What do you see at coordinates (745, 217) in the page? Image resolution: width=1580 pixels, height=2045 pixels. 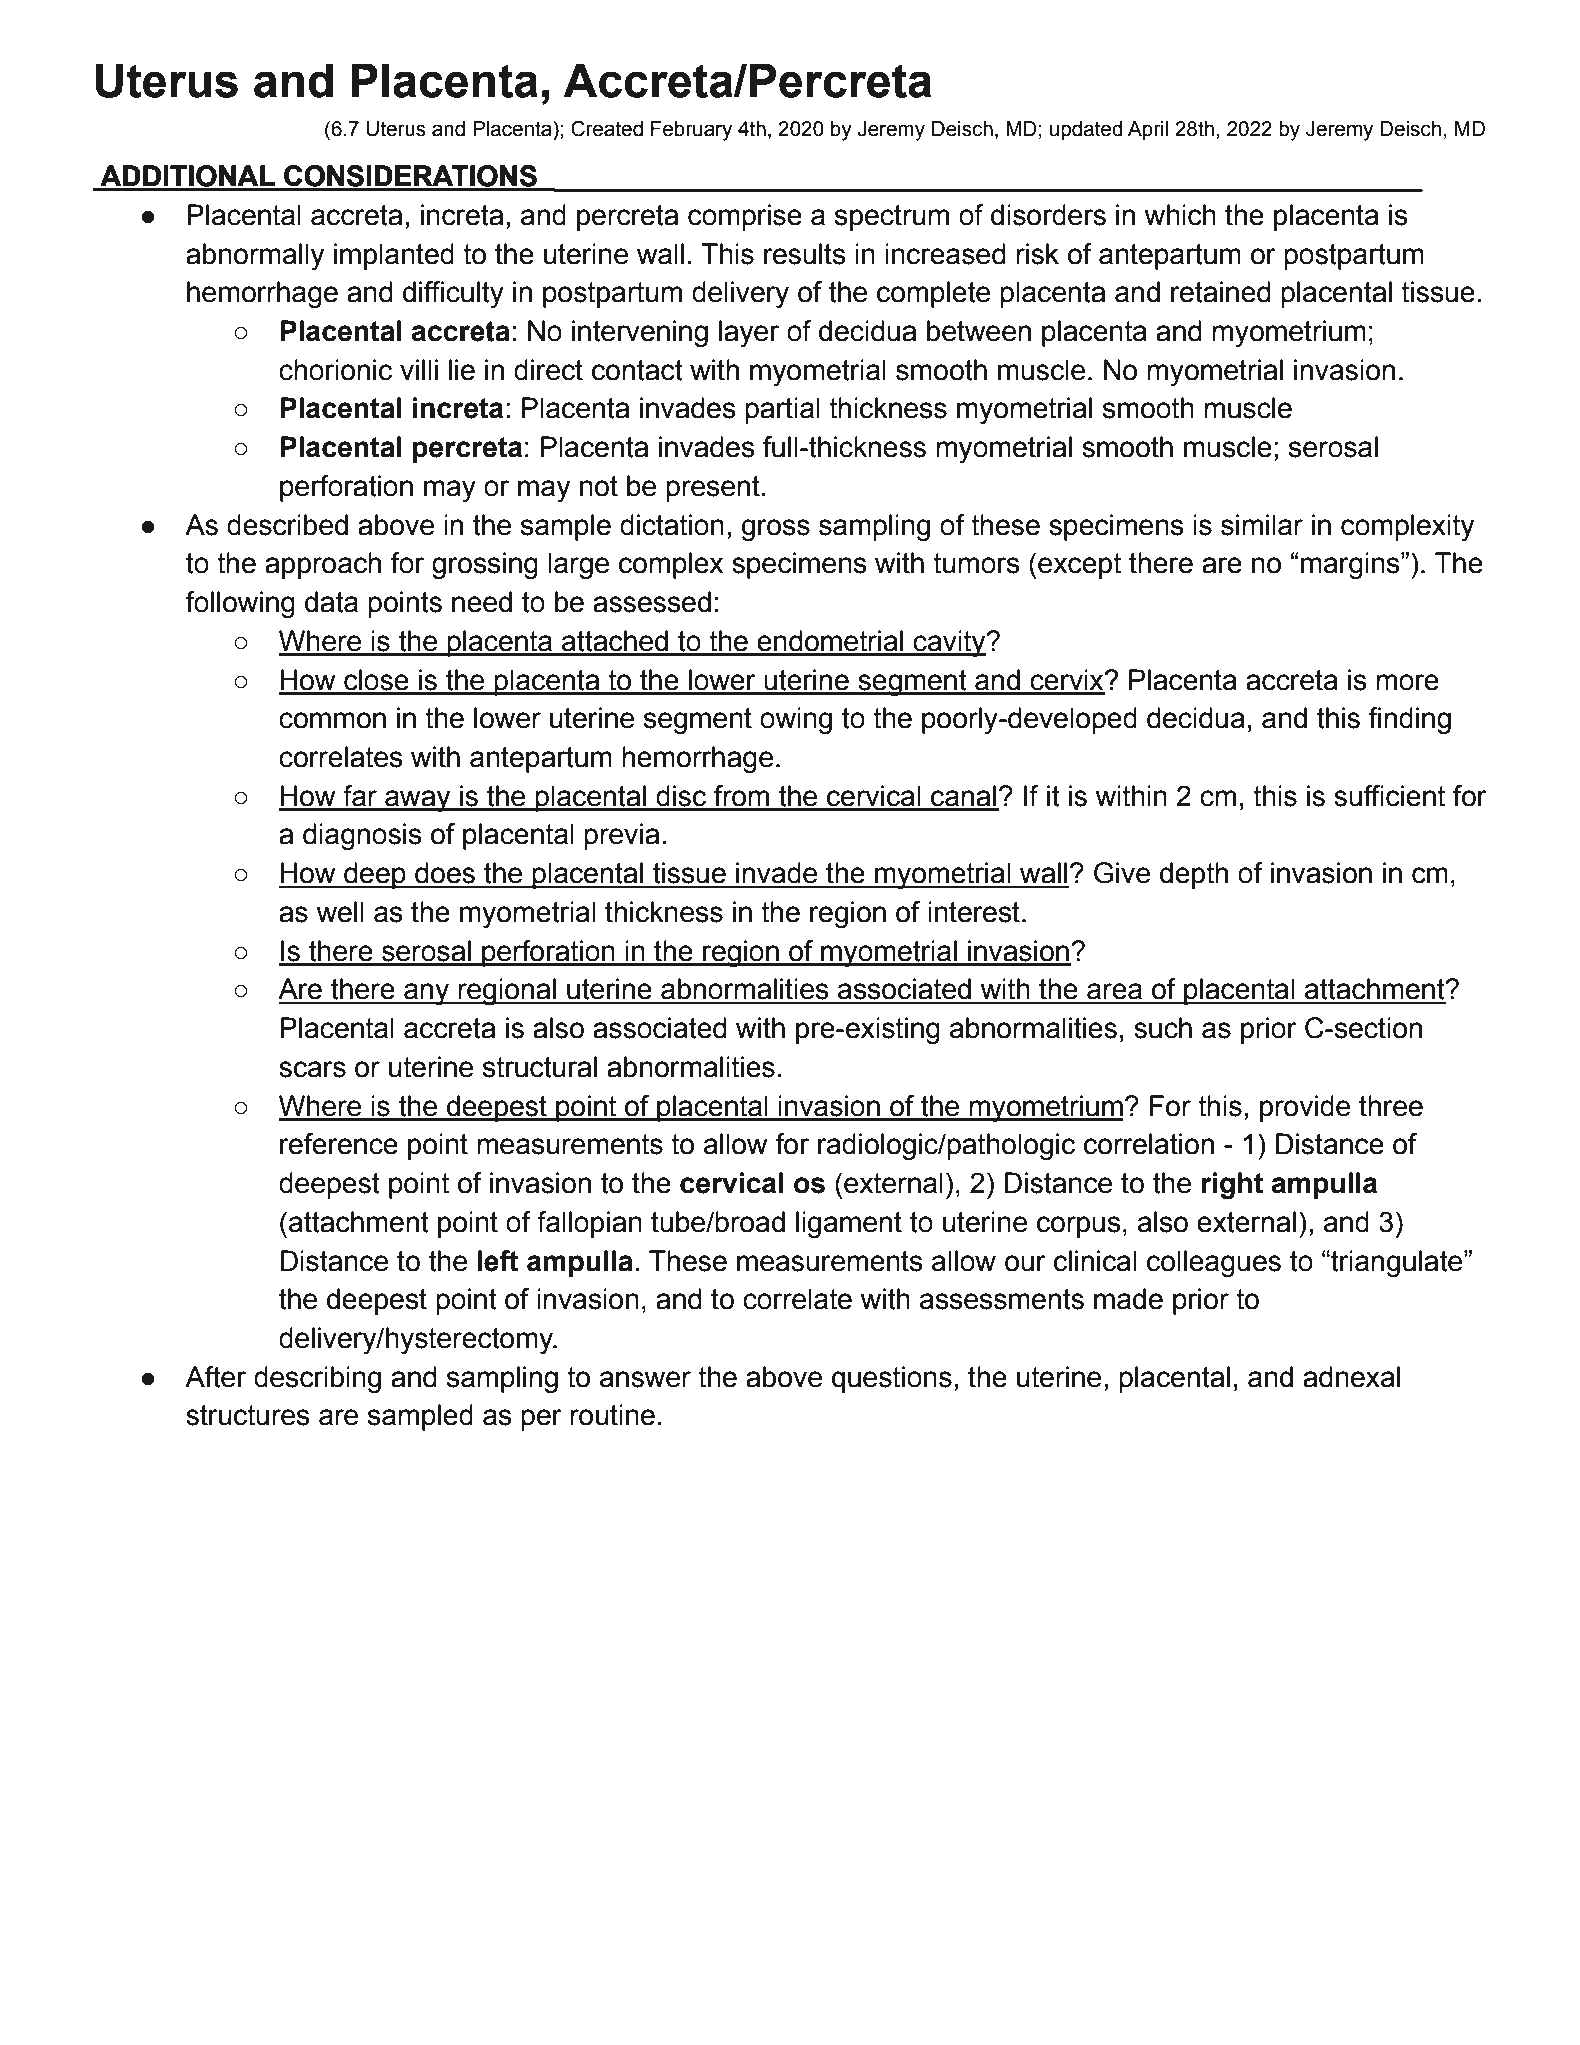 I see `comprise` at bounding box center [745, 217].
